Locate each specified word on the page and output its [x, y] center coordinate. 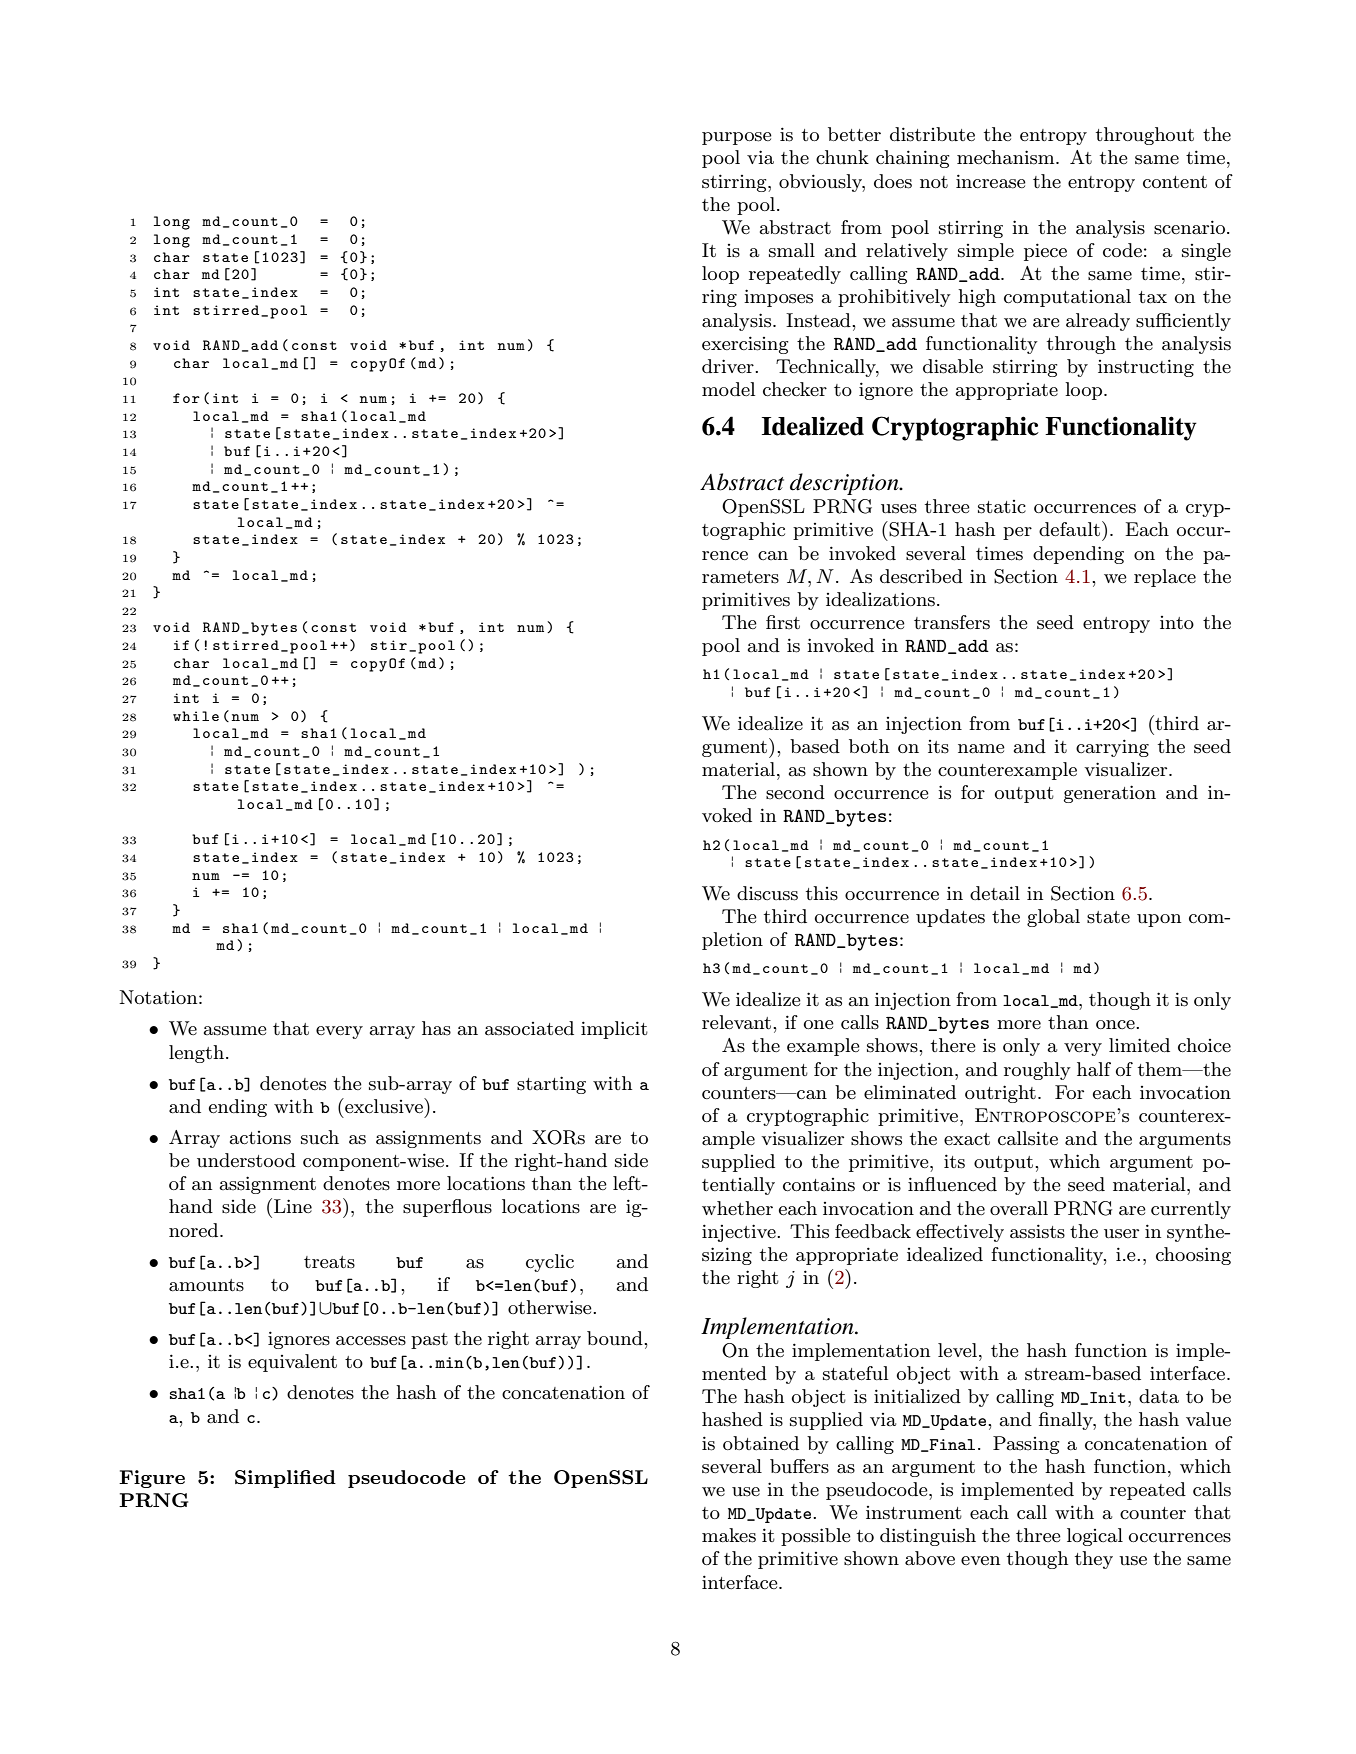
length [196, 1054]
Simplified [285, 1479]
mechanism [1007, 157]
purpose [737, 138]
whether [737, 1208]
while [196, 716]
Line [293, 1206]
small [792, 250]
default [1069, 529]
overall [1019, 1208]
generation [1110, 794]
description [845, 484]
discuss [767, 893]
